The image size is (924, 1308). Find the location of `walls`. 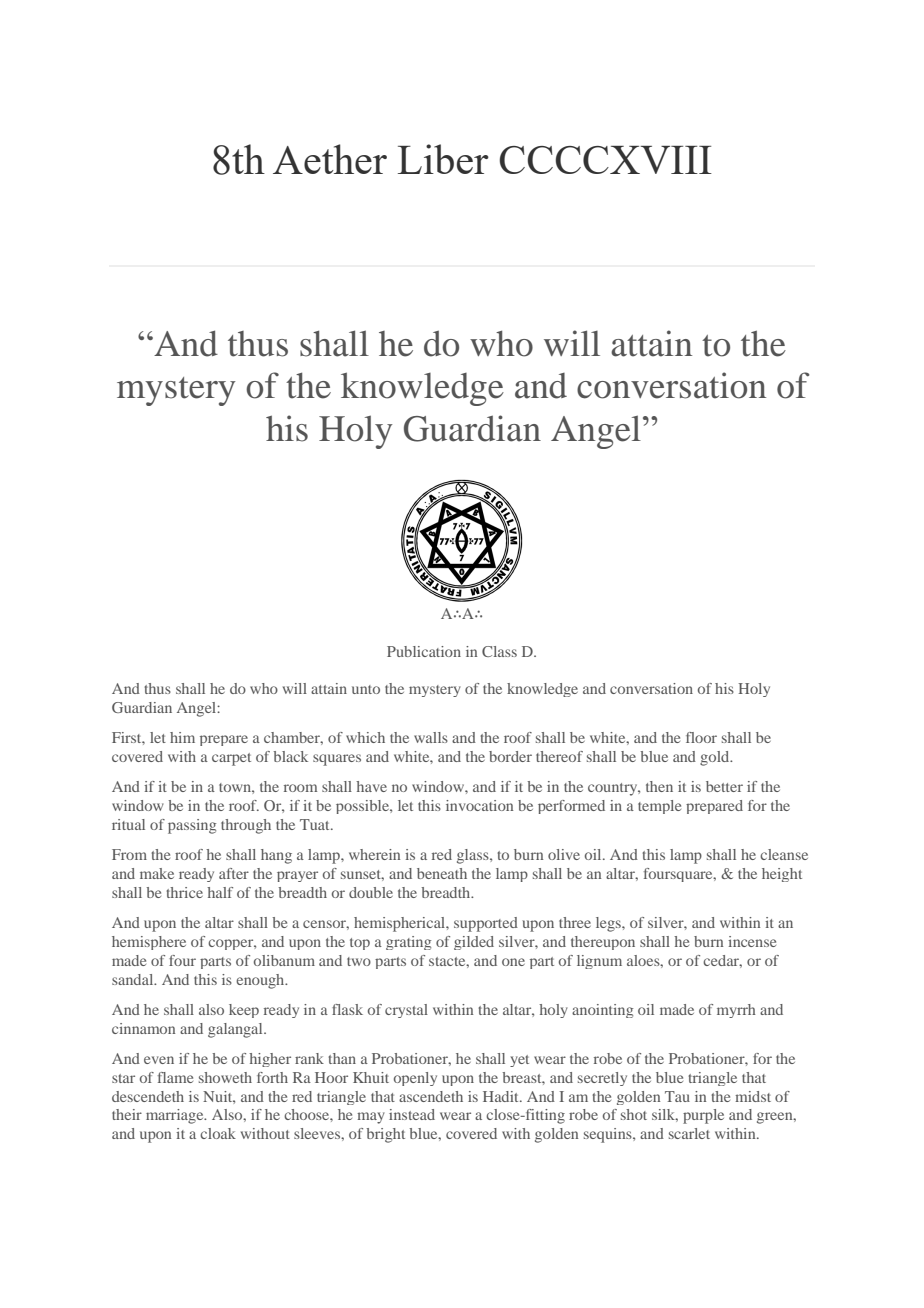

walls is located at coordinates (431, 737).
